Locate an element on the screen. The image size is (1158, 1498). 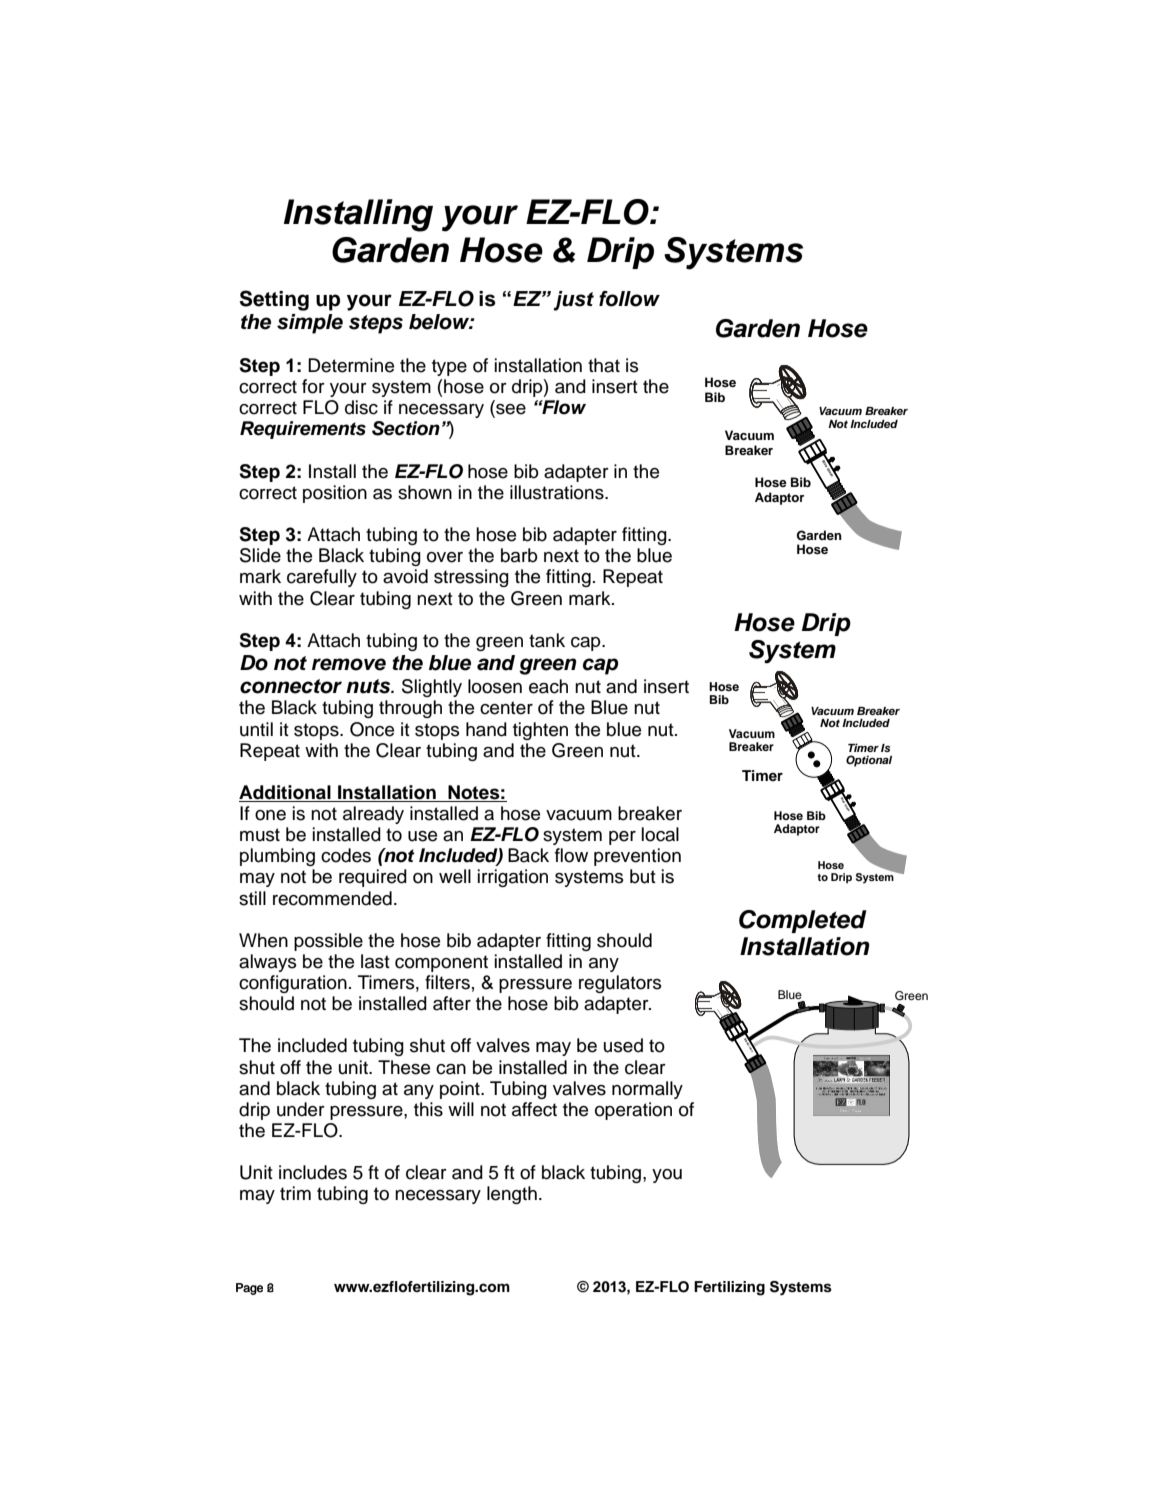
barb is located at coordinates (519, 555).
